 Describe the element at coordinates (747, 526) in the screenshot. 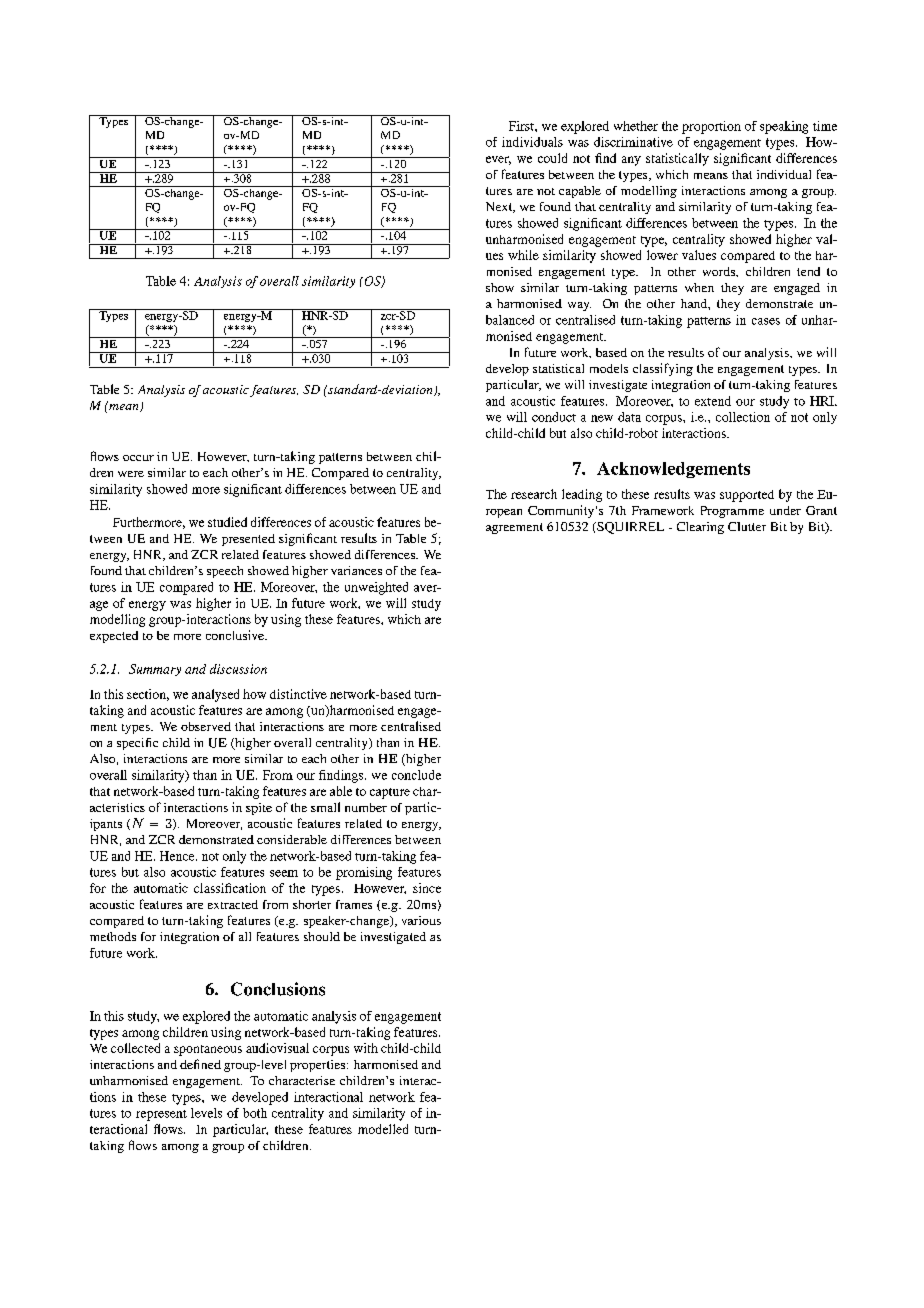

I see `Clutter` at that location.
